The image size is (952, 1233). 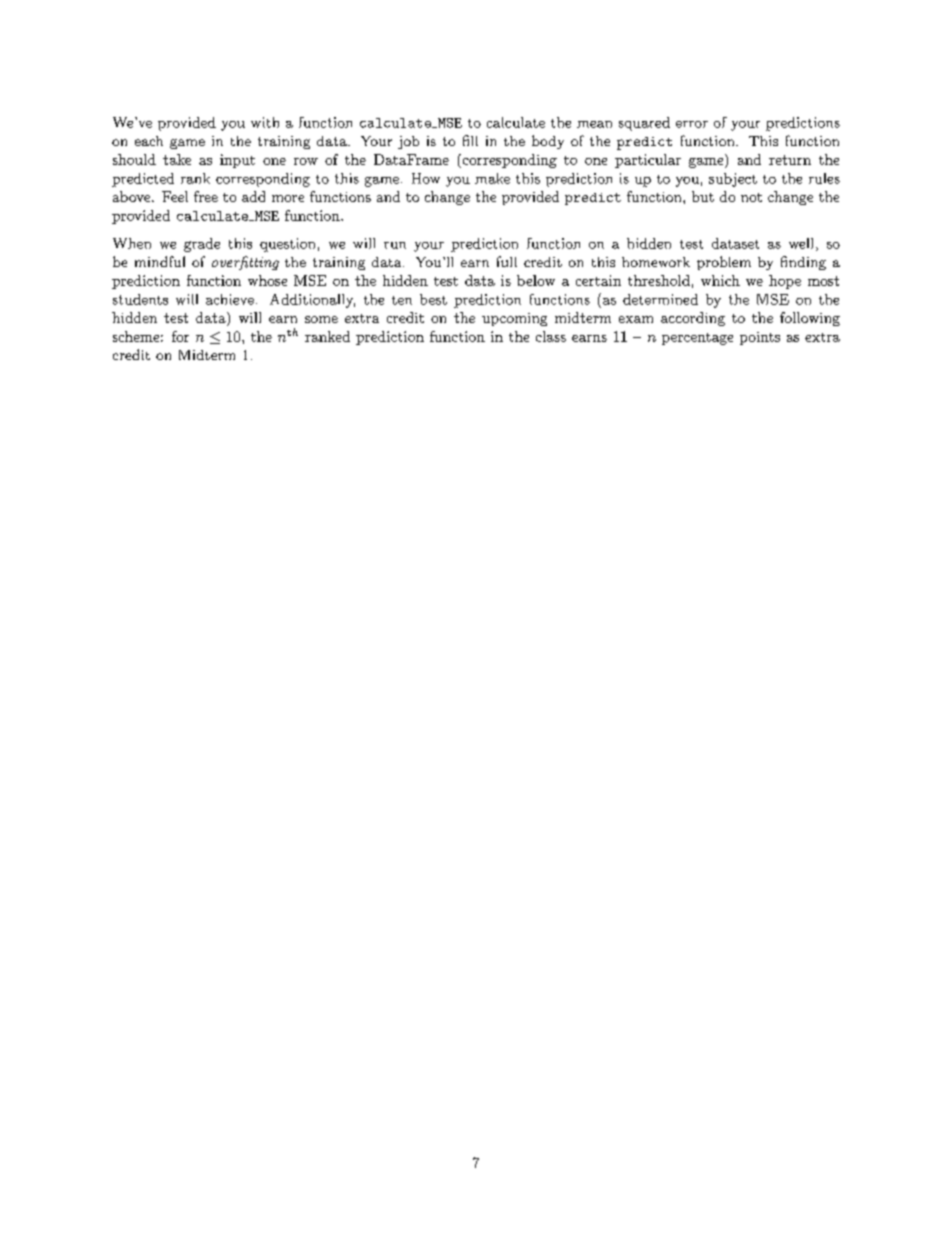 I want to click on below, so click(x=536, y=280).
